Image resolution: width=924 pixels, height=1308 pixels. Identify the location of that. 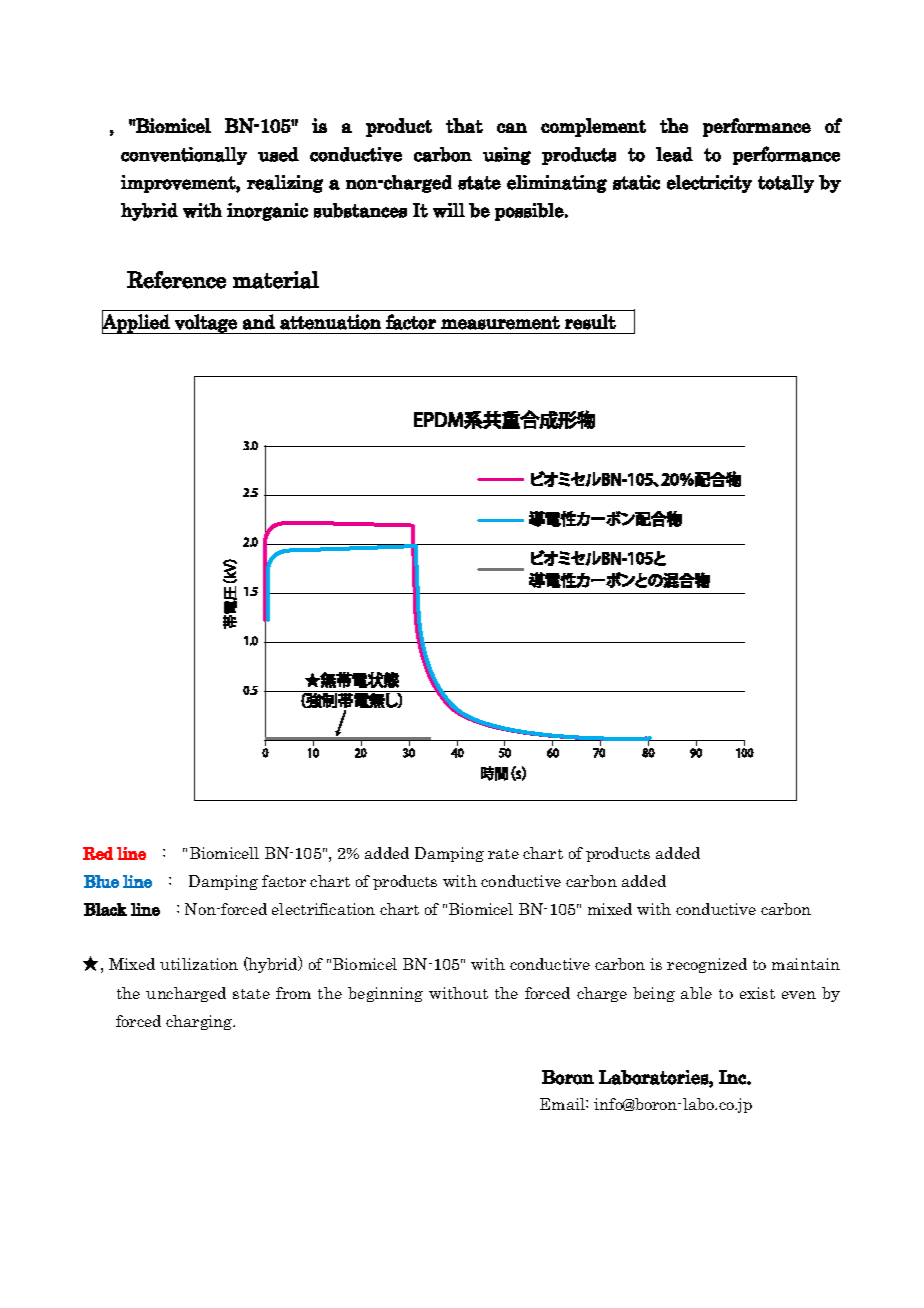
(464, 125).
